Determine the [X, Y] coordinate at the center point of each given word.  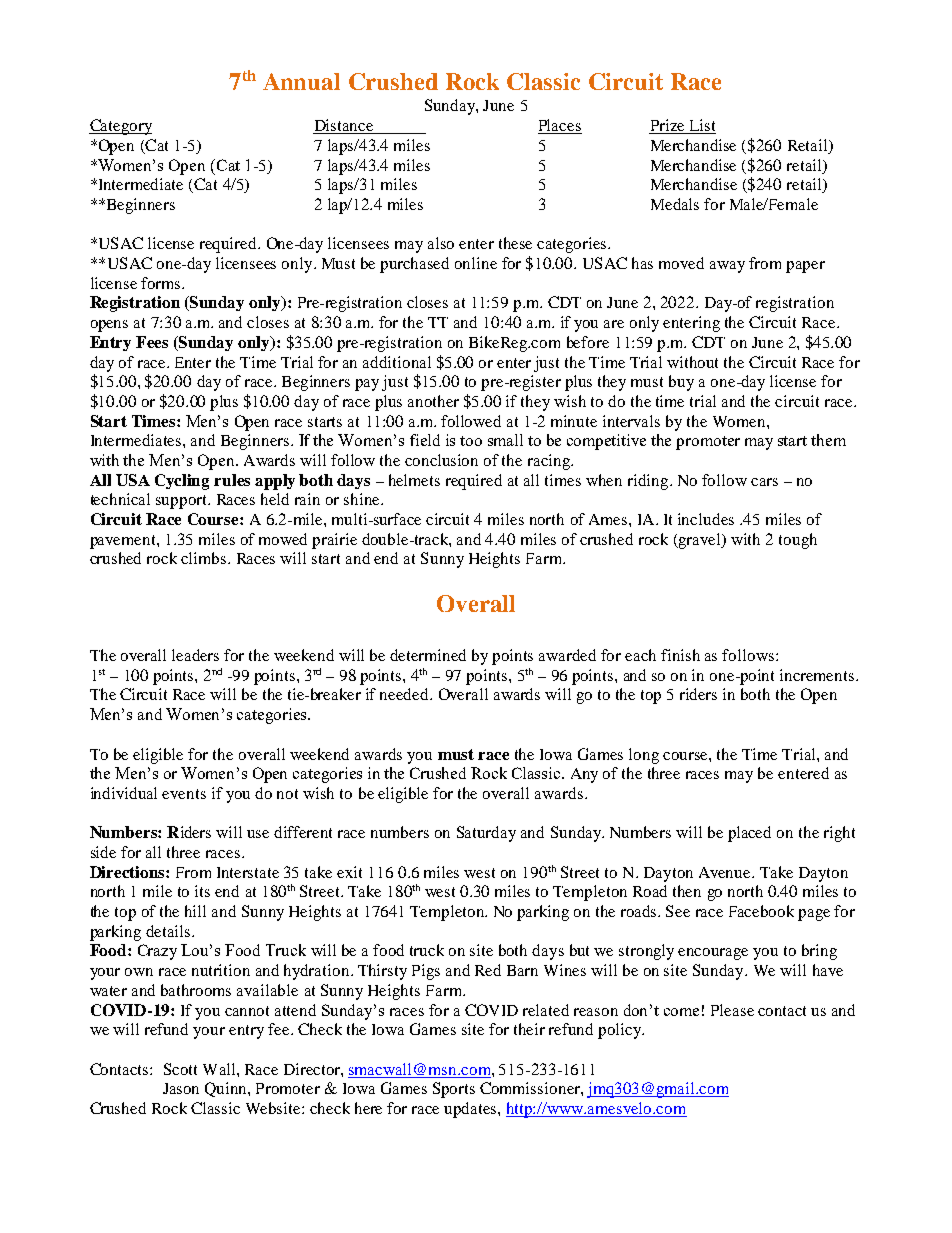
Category [120, 127]
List [701, 126]
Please [732, 1010]
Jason [181, 1088]
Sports [454, 1090]
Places [560, 126]
